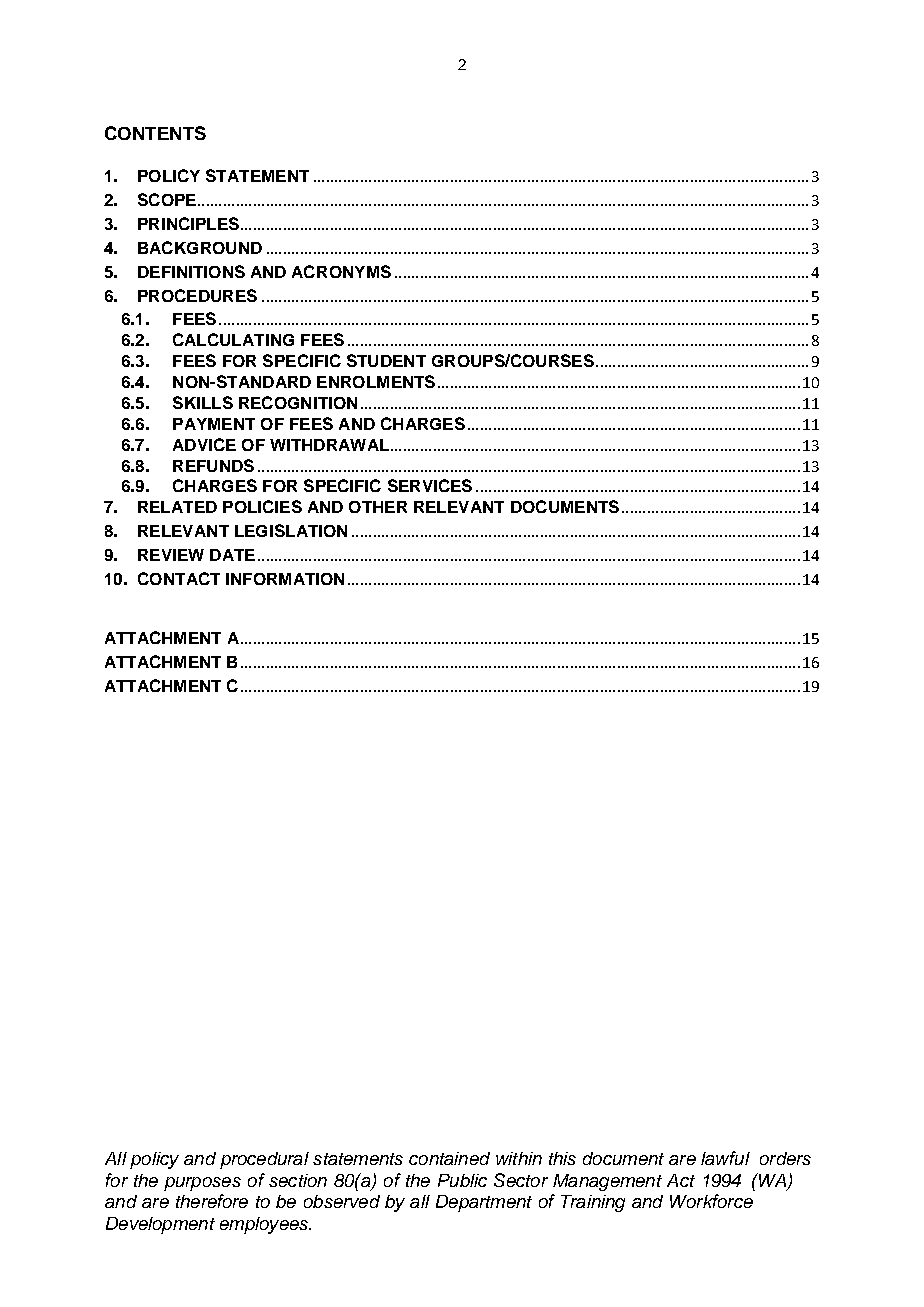 The image size is (924, 1307). Describe the element at coordinates (212, 1201) in the page. I see `therefore` at that location.
